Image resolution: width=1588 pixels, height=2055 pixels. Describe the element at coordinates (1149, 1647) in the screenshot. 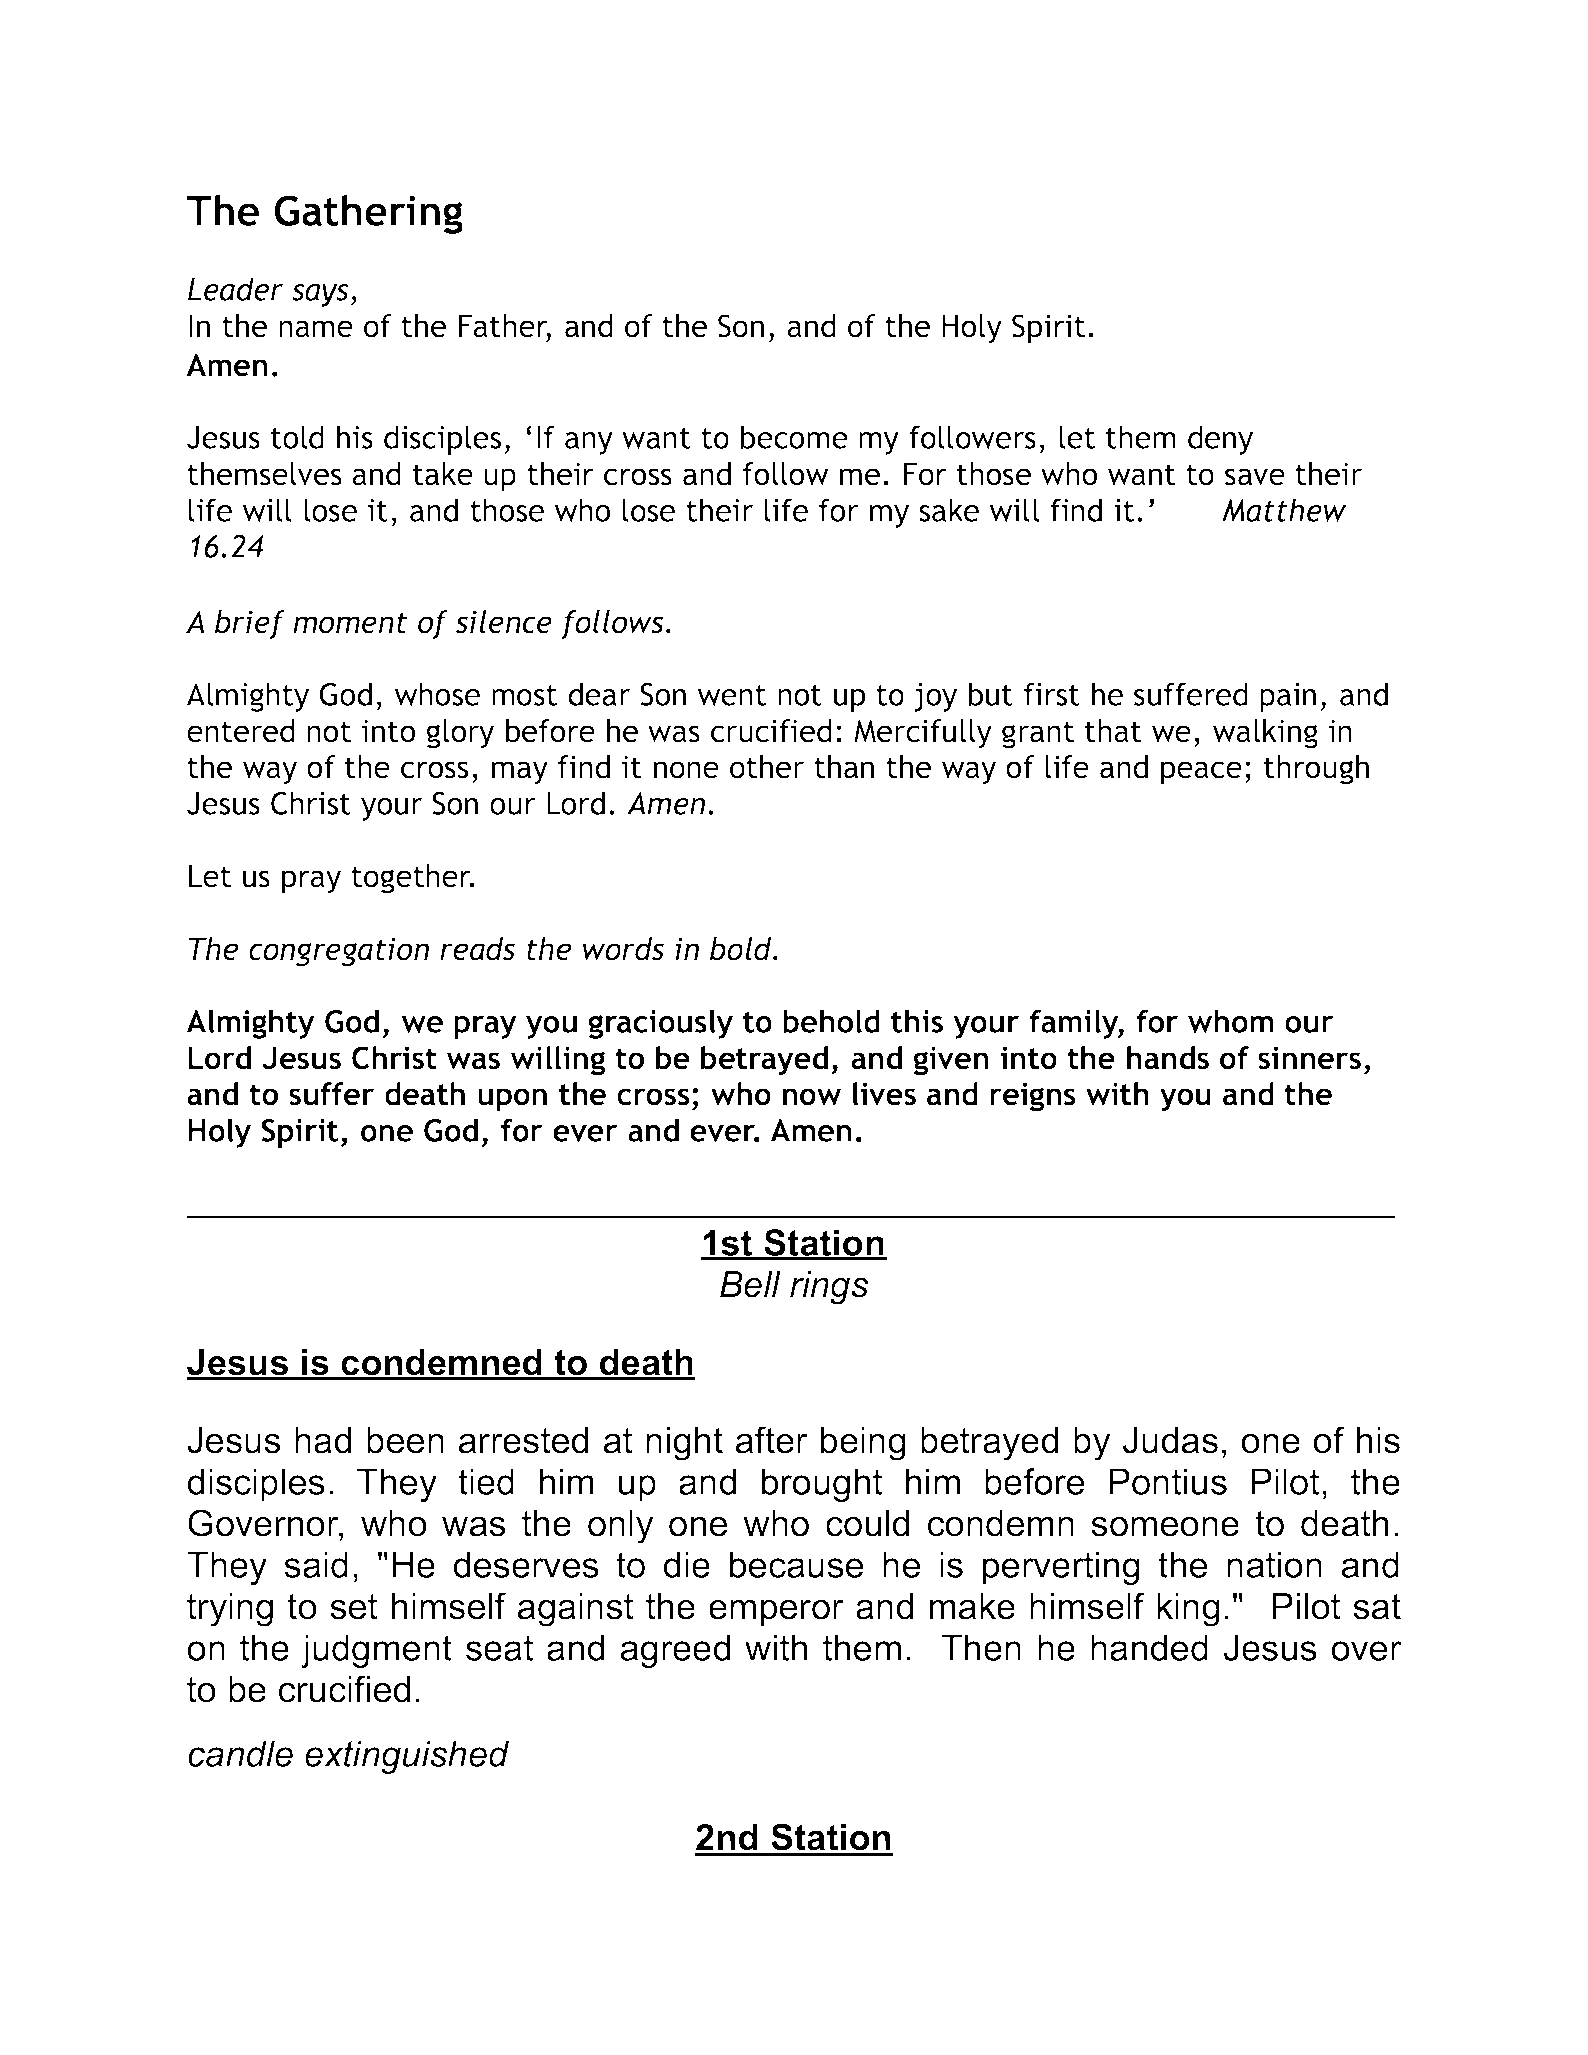

I see `handed` at that location.
